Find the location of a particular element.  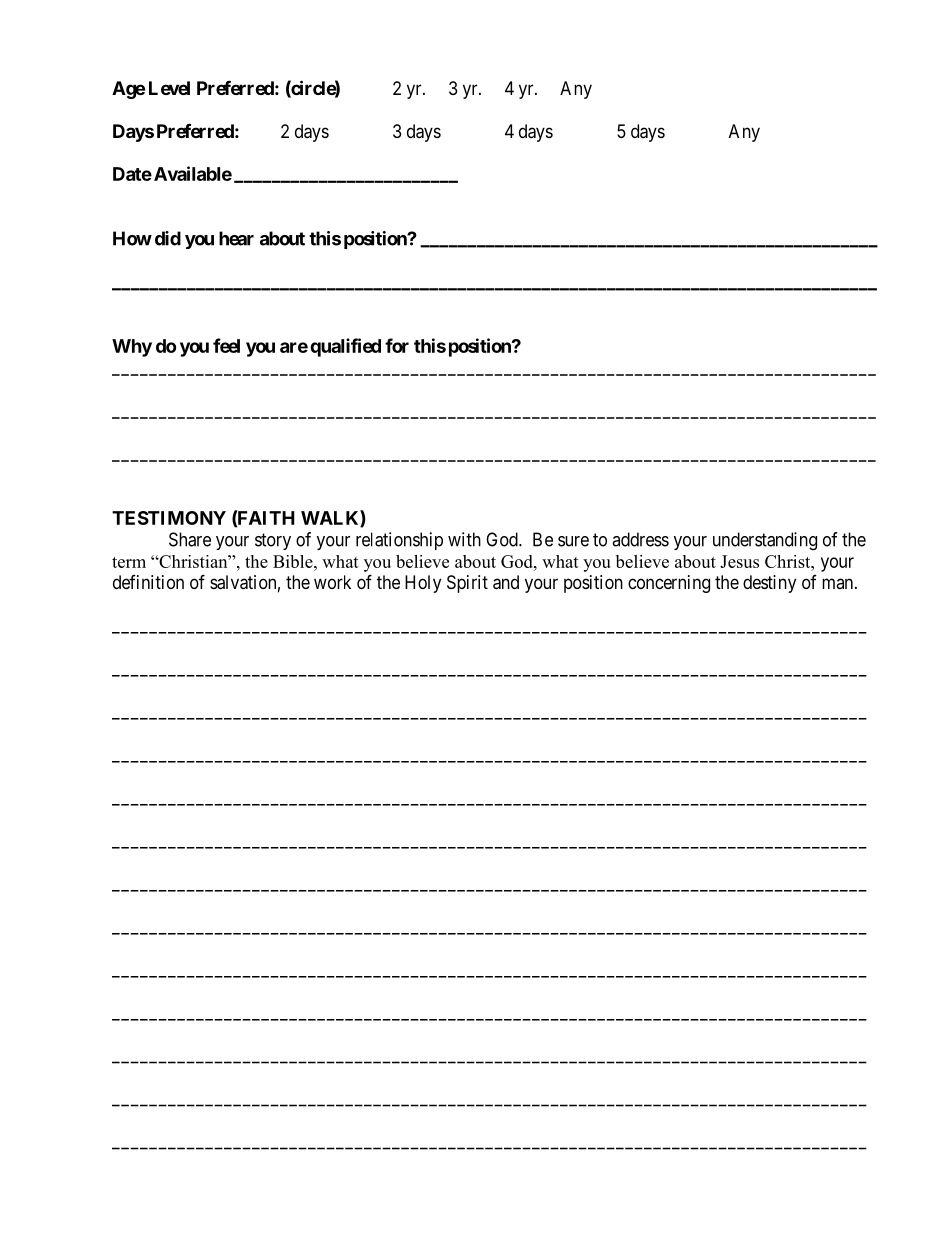

address is located at coordinates (640, 539).
